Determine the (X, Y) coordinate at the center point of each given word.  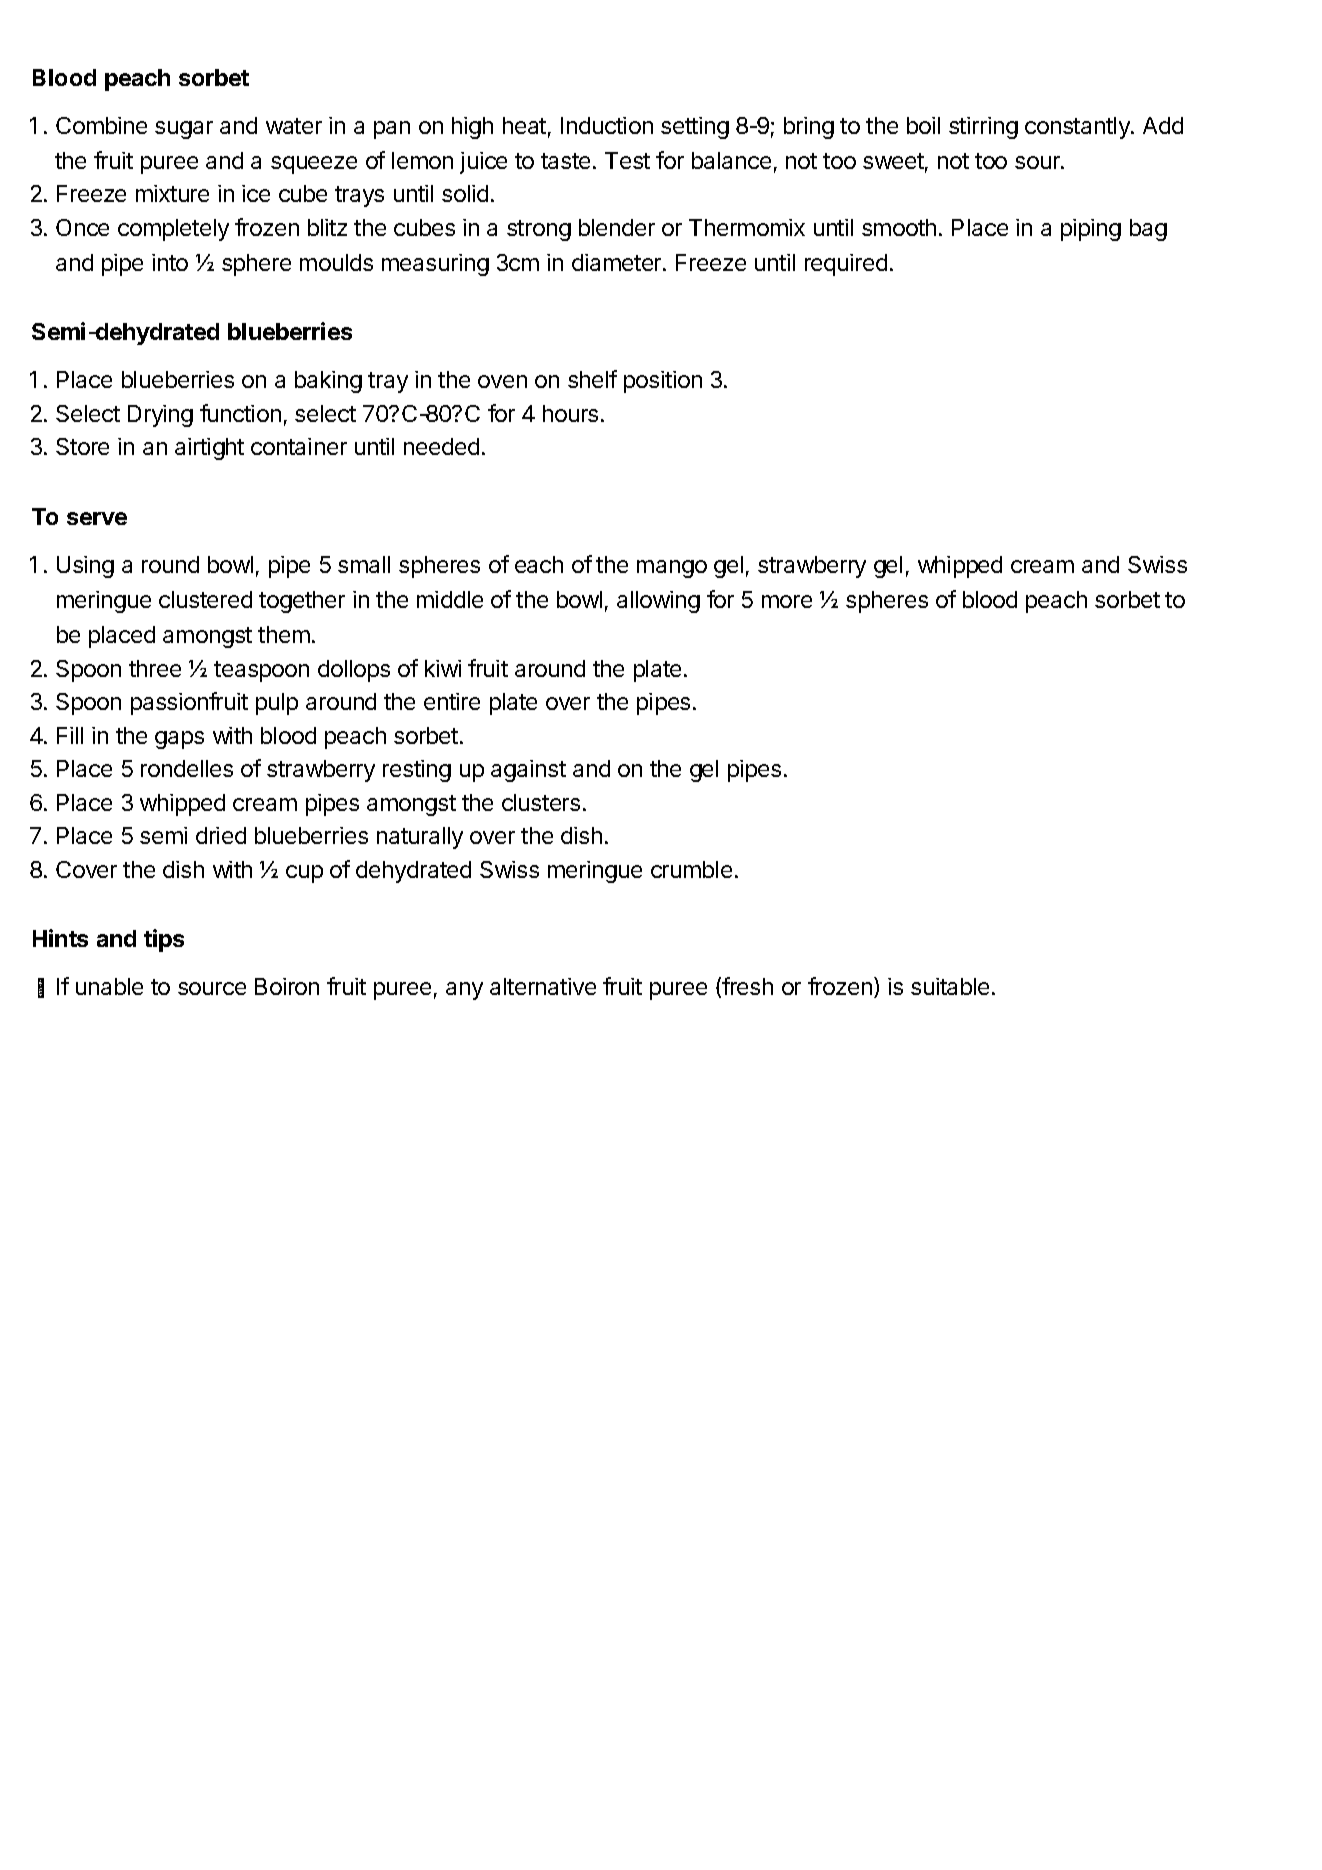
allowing (658, 602)
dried (221, 835)
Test (627, 160)
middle (450, 599)
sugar (184, 130)
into (170, 262)
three (155, 668)
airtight (209, 449)
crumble (691, 869)
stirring (983, 128)
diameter (618, 262)
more (787, 601)
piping (1091, 230)
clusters (541, 802)
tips (164, 940)
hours (570, 413)
